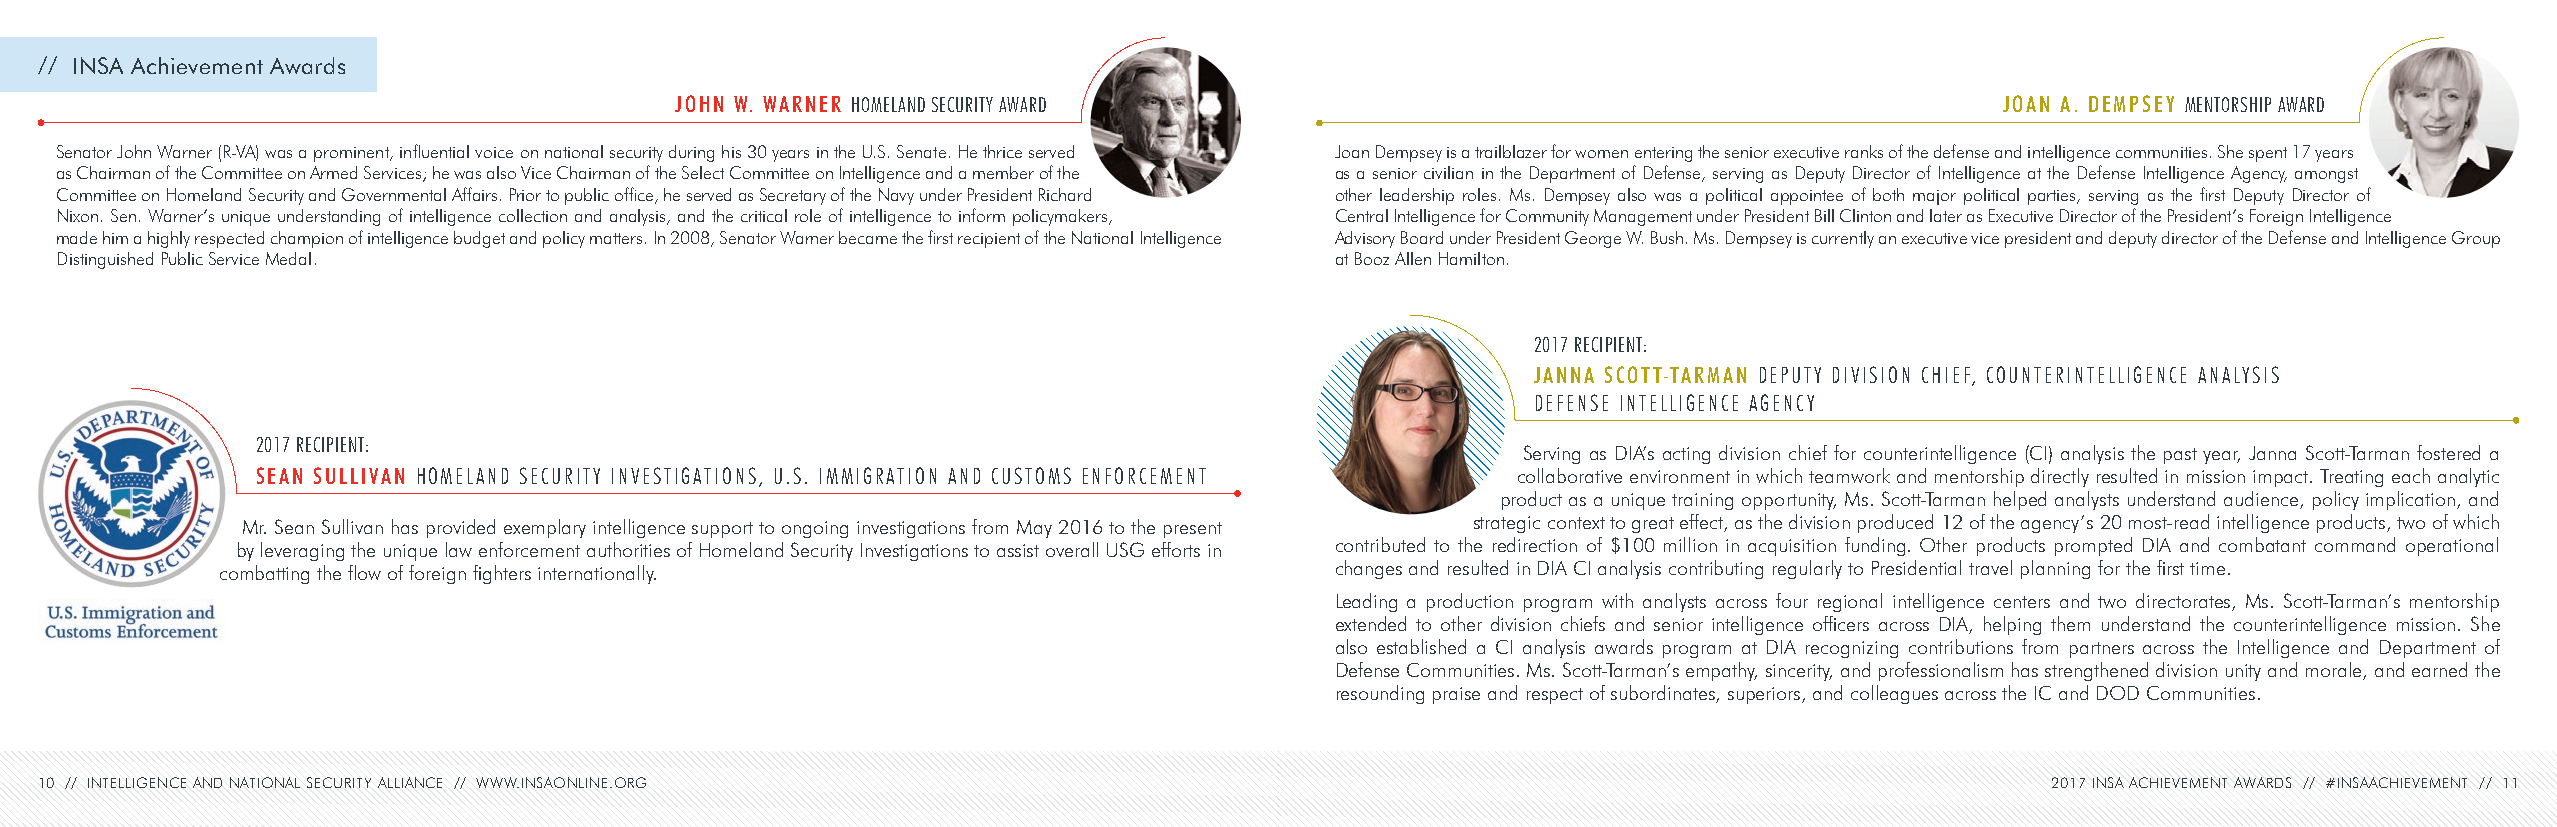 This image has width=2557, height=827. I want to click on flow, so click(364, 572).
